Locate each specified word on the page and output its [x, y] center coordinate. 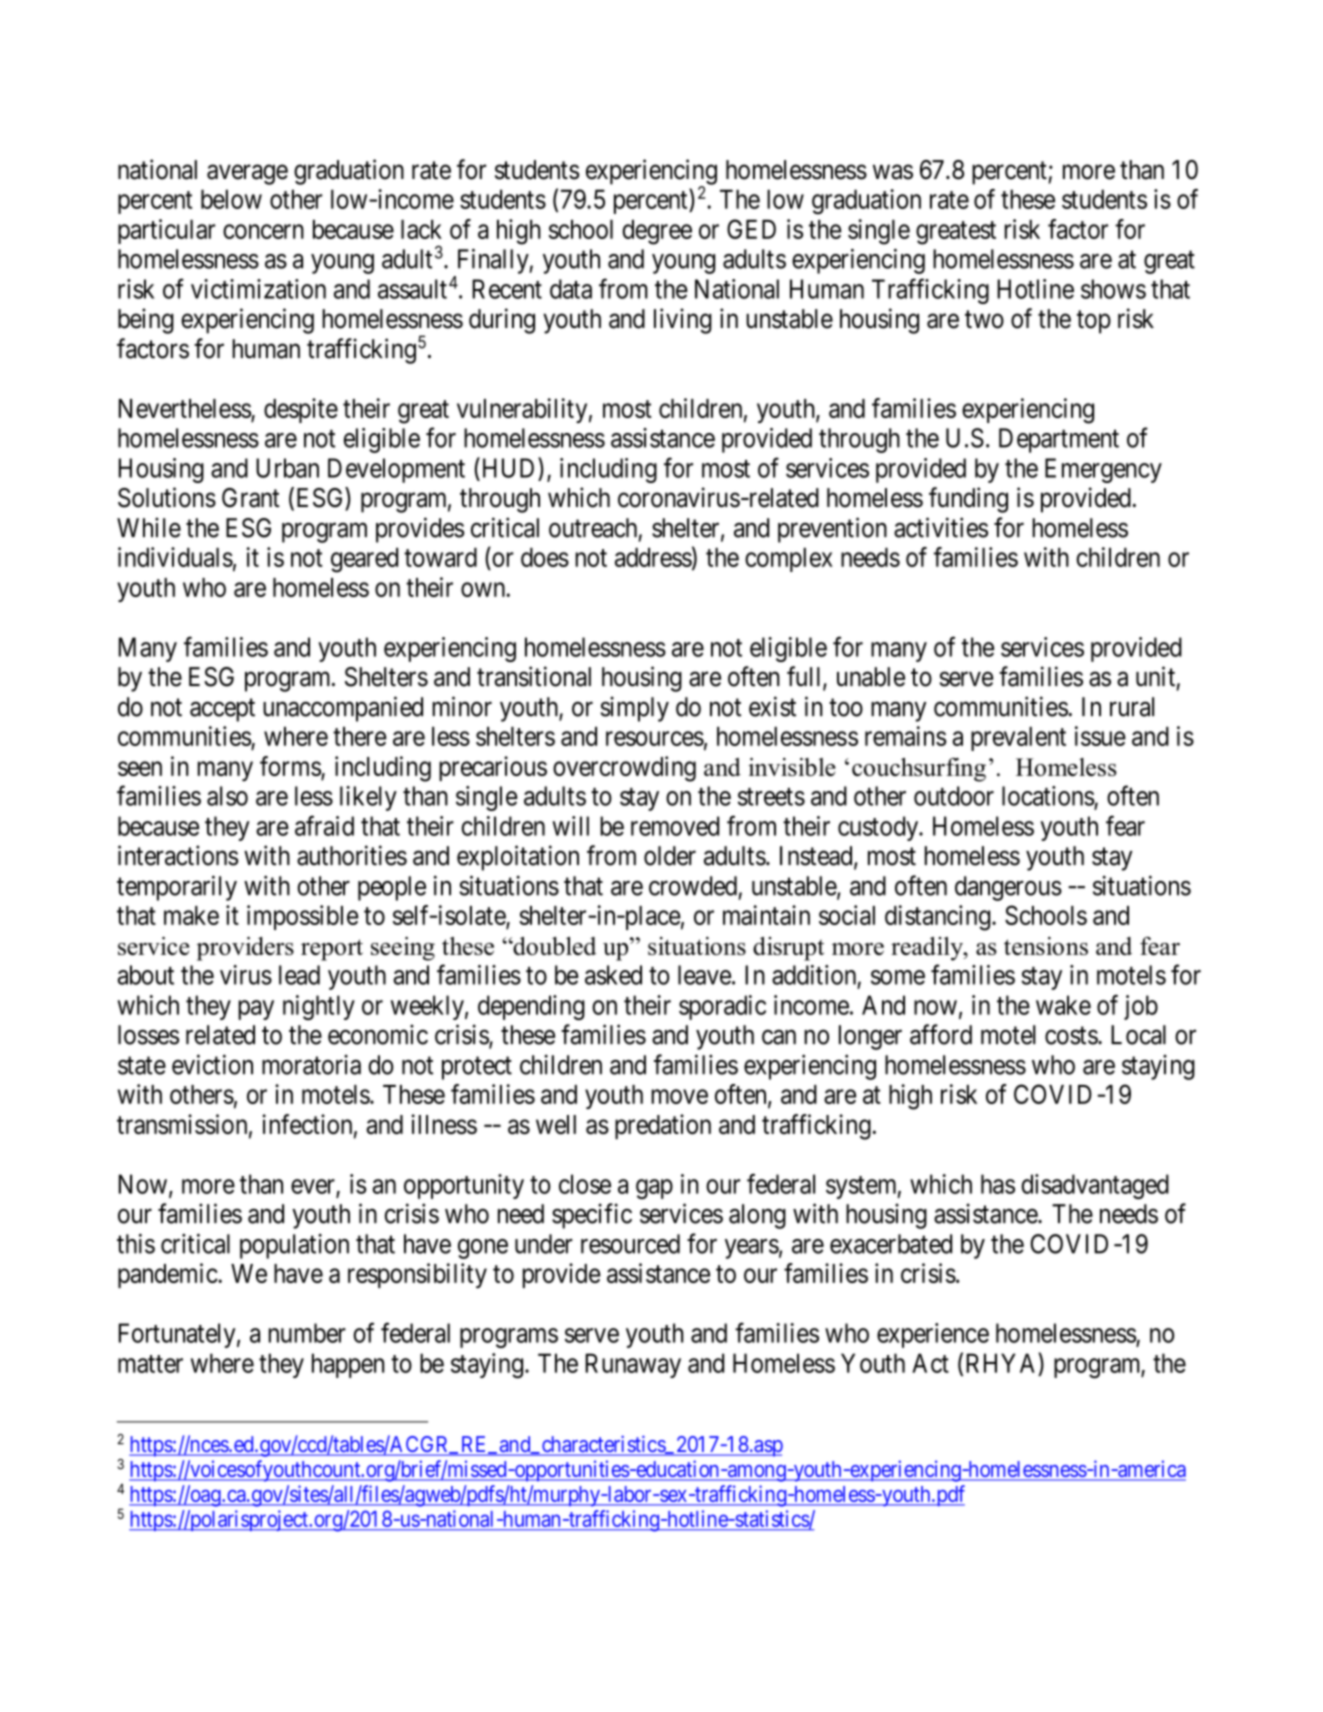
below [231, 199]
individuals [175, 557]
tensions [1046, 946]
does [545, 557]
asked [613, 975]
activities [941, 527]
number [307, 1333]
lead [299, 975]
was [893, 172]
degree [657, 232]
